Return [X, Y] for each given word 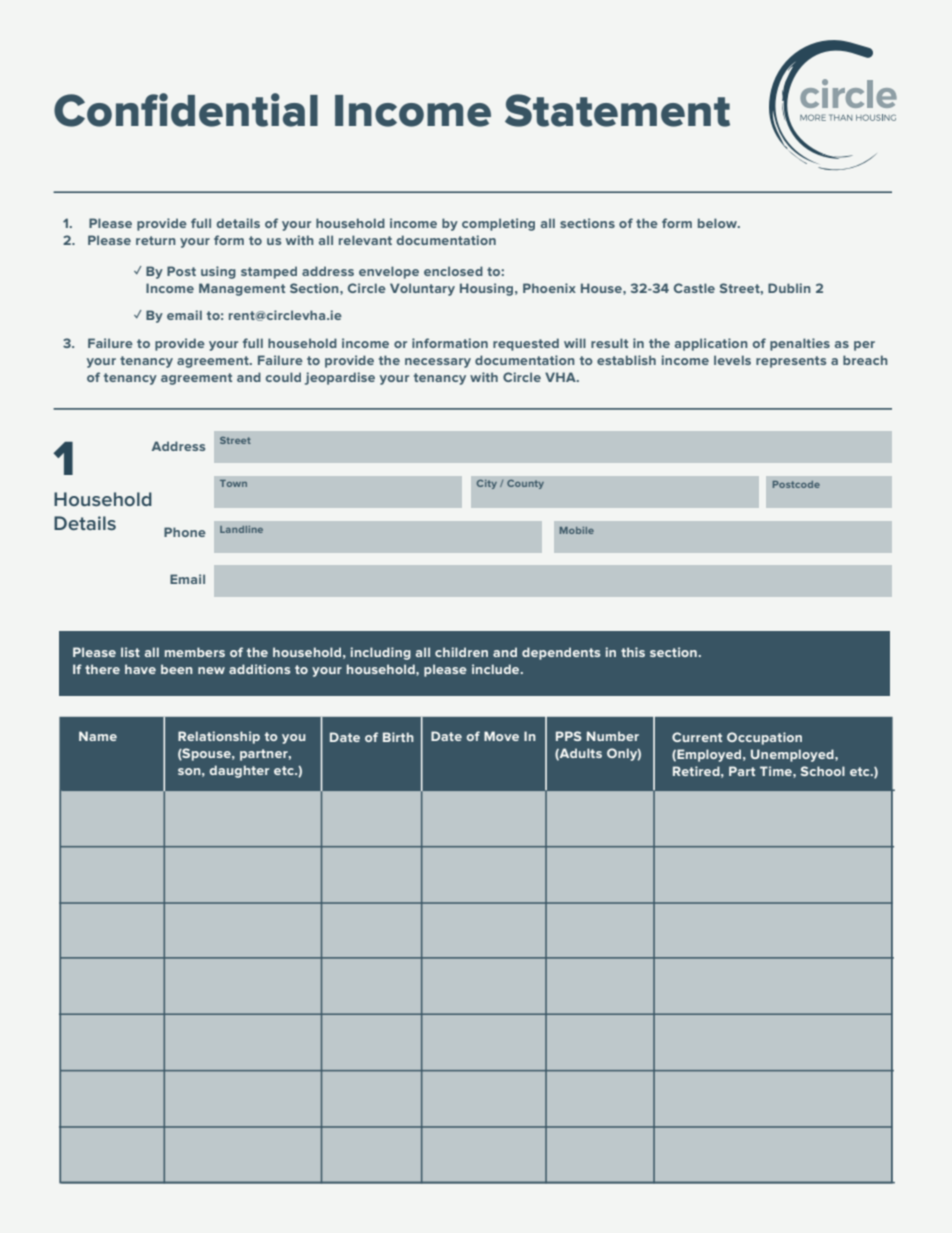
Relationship [219, 737]
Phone [185, 532]
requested [526, 344]
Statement [617, 110]
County [525, 484]
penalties [800, 344]
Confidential [186, 110]
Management [242, 289]
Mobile [577, 530]
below [718, 223]
